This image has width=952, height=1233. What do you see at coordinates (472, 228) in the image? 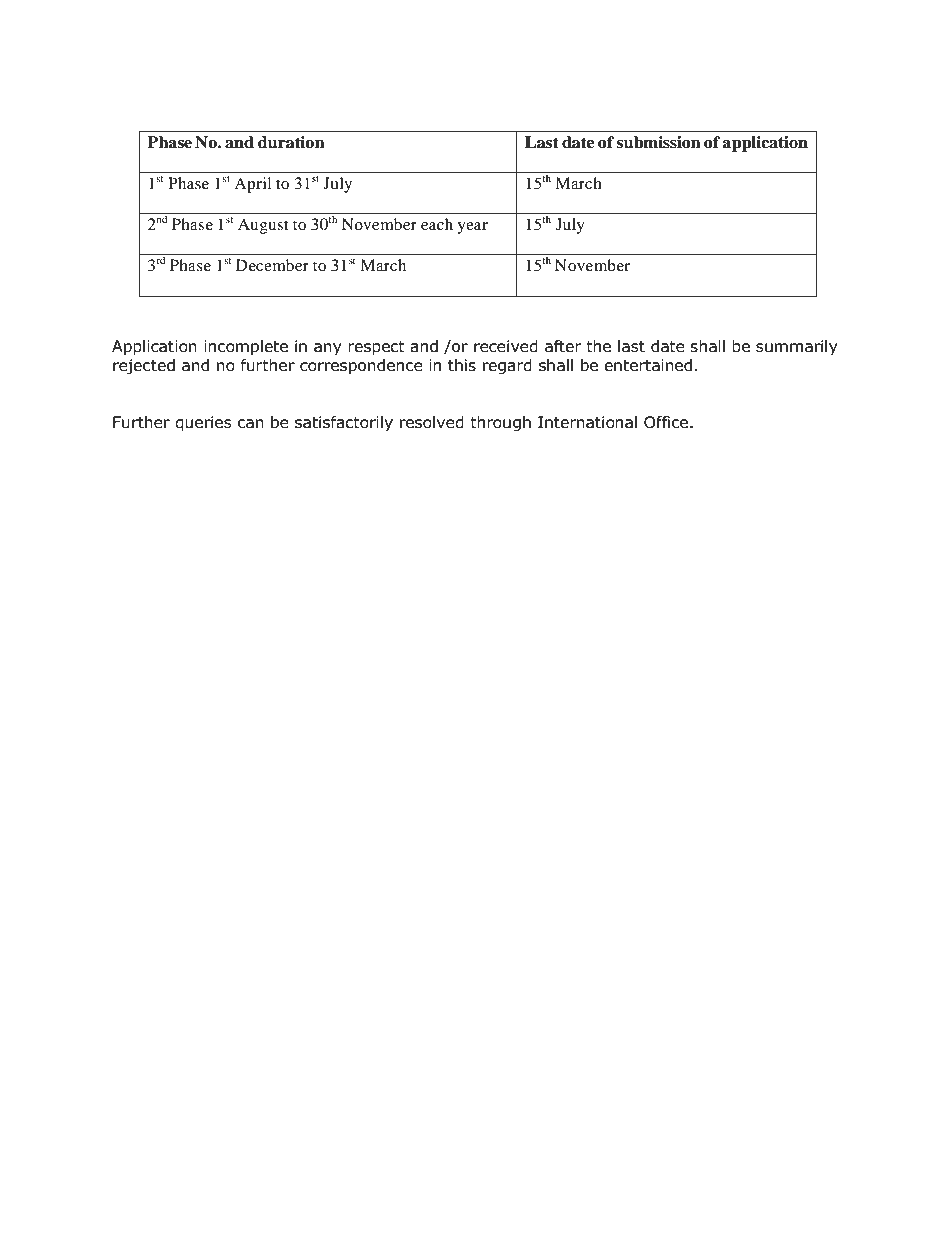
I see `year` at bounding box center [472, 228].
